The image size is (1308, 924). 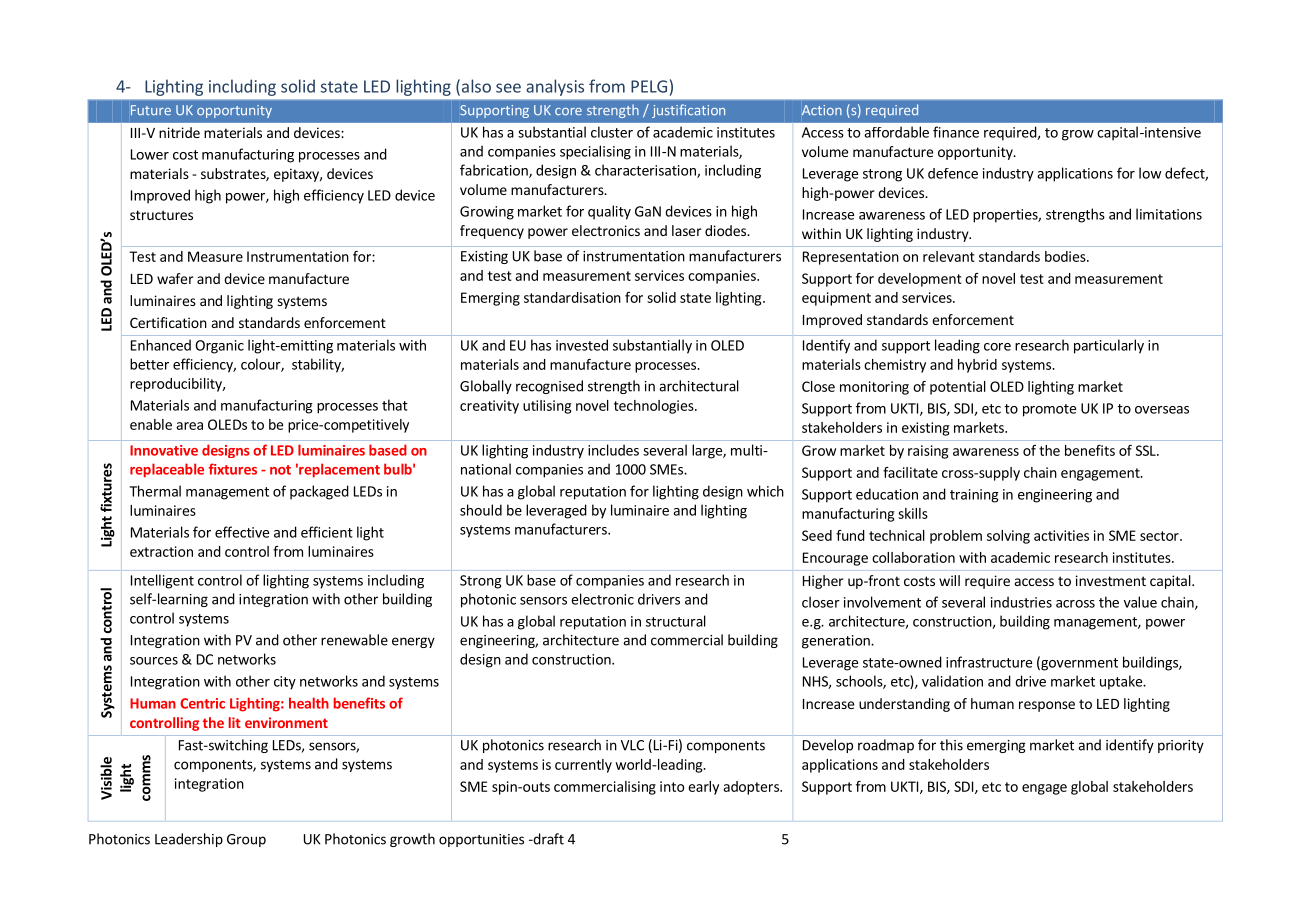 What do you see at coordinates (989, 662) in the image?
I see `infrastructure` at bounding box center [989, 662].
